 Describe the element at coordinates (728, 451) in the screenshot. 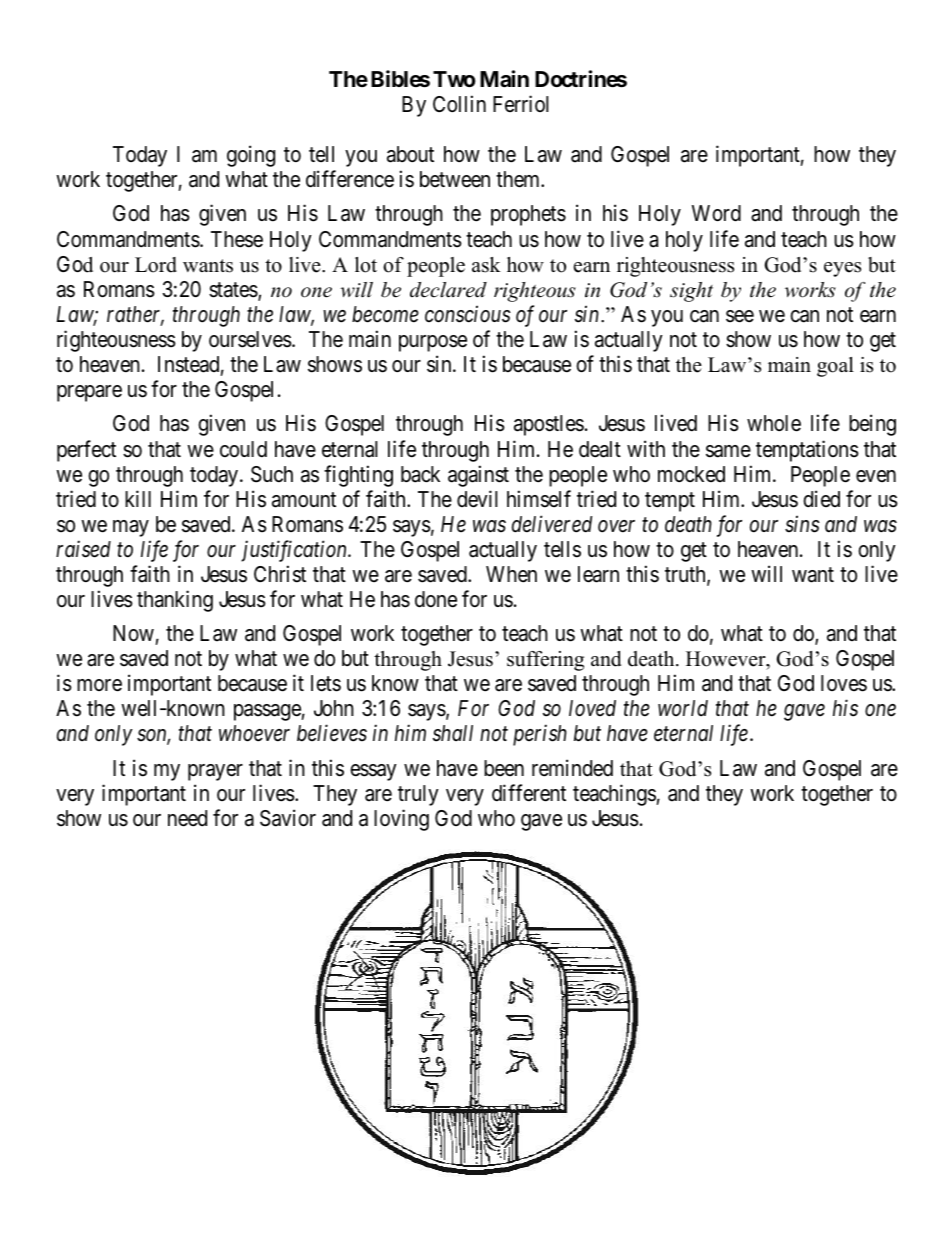

I see `same` at that location.
